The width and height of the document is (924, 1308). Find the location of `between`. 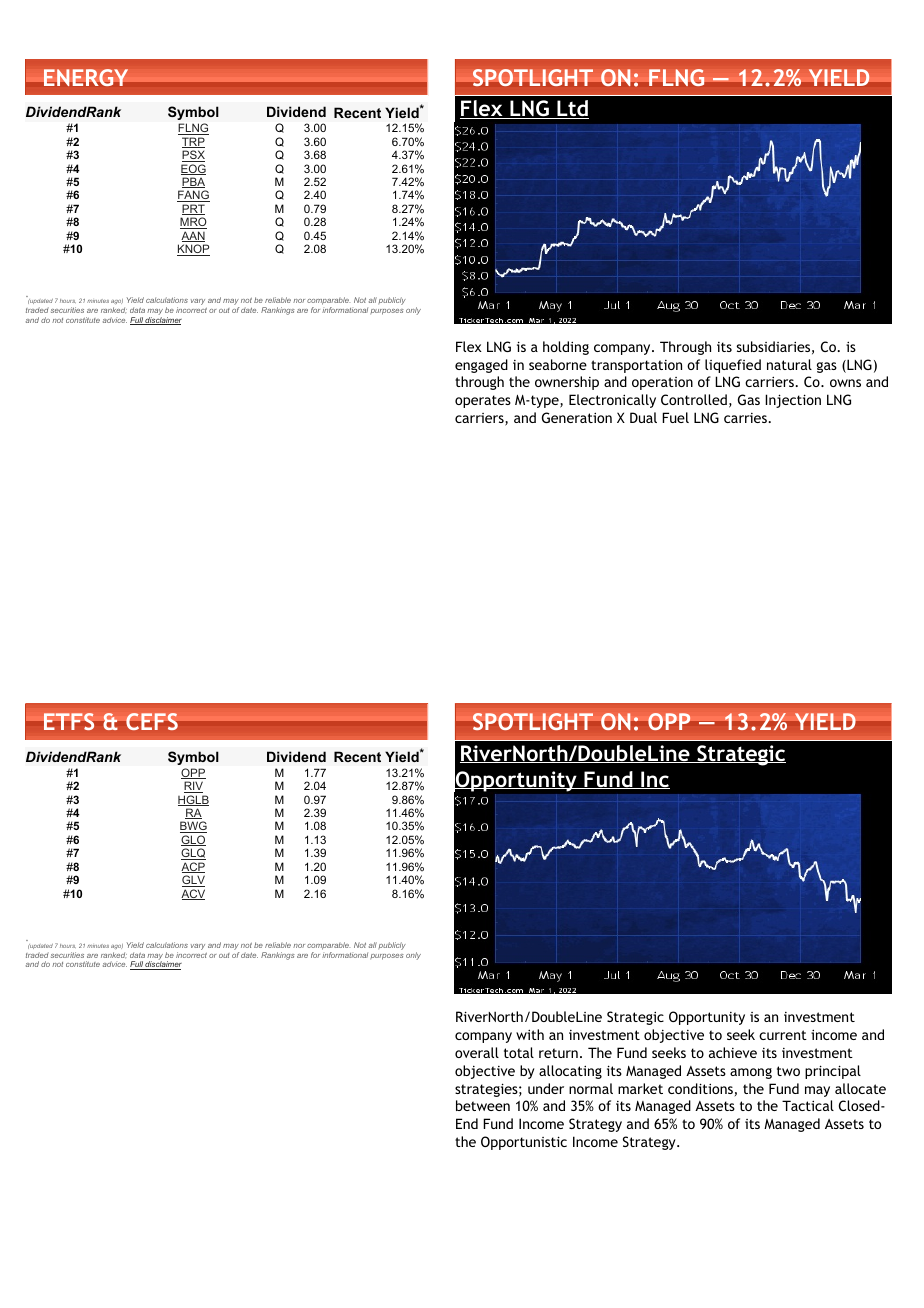

between is located at coordinates (483, 1105).
